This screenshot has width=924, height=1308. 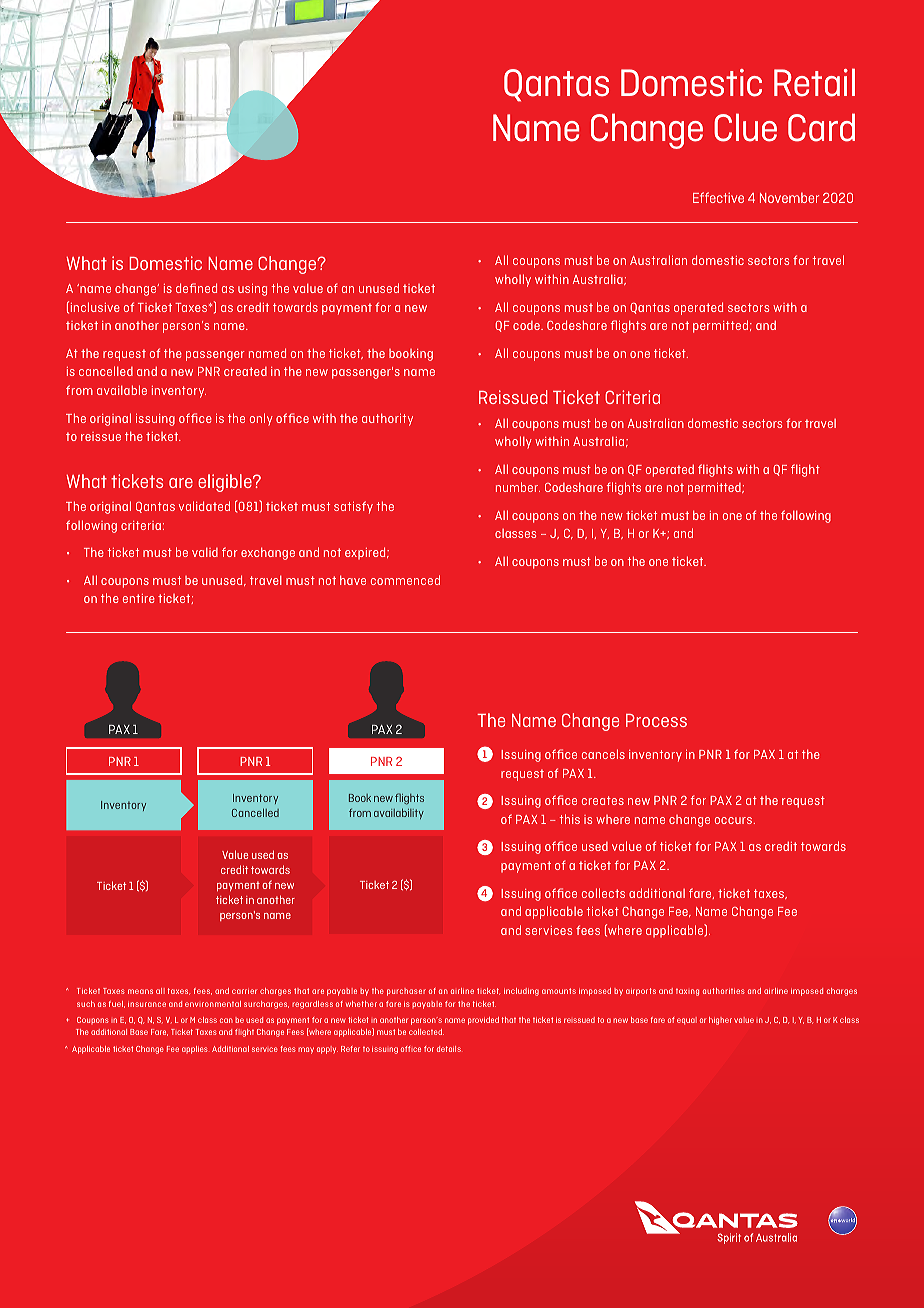 I want to click on provided, so click(x=483, y=1021).
